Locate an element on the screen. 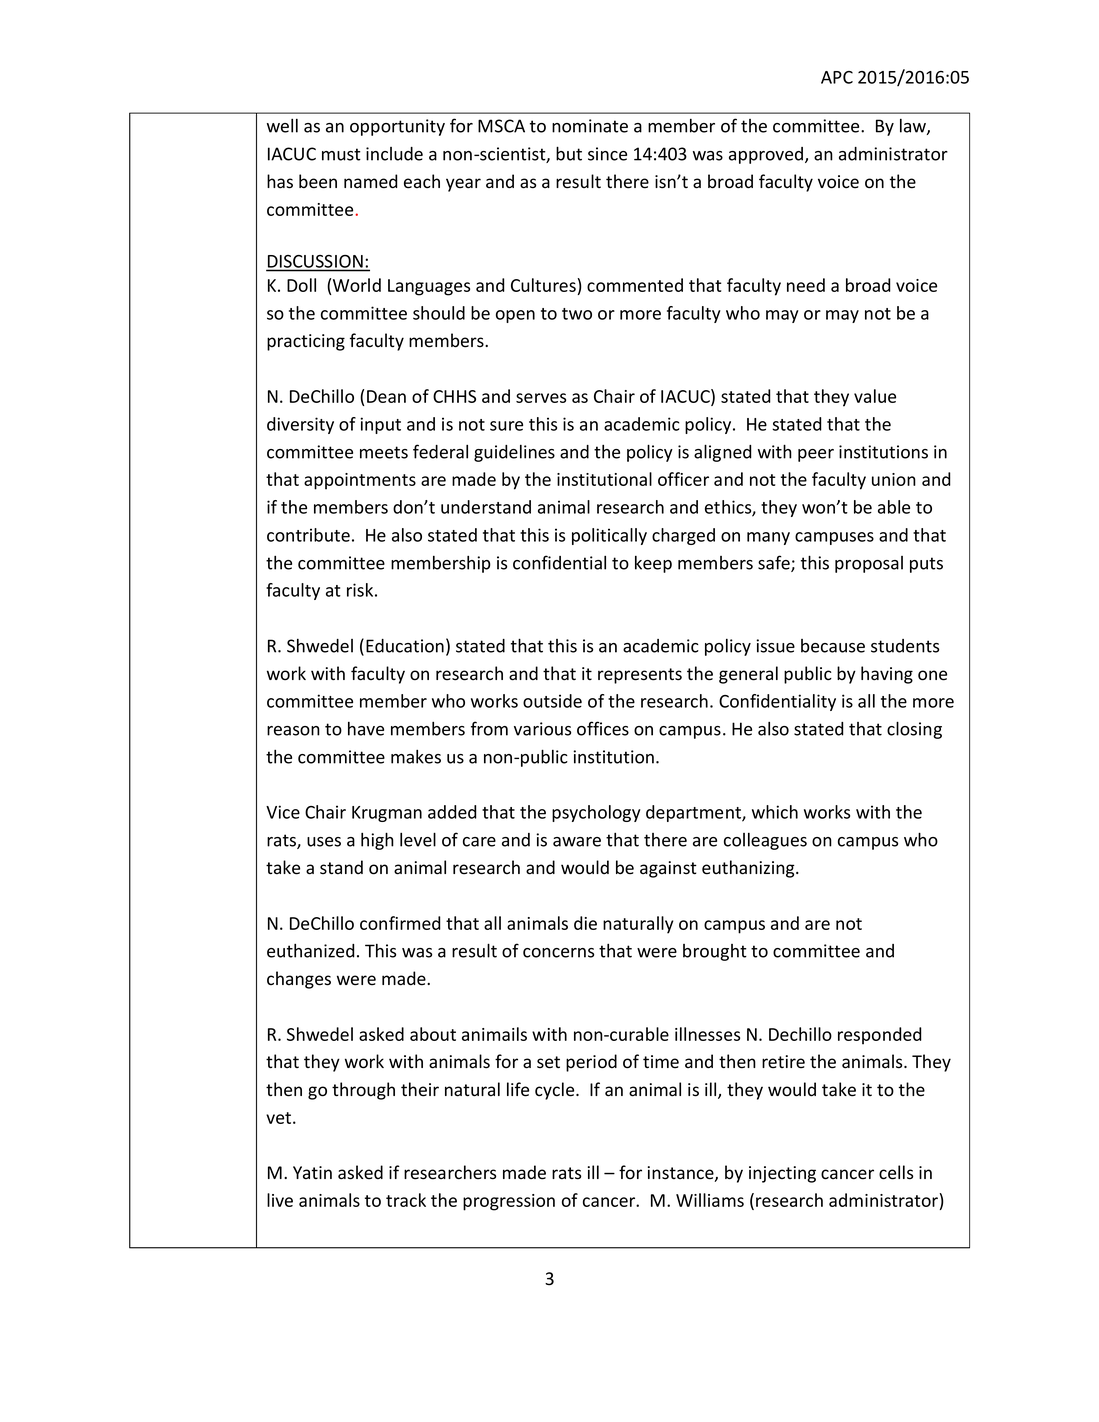  represents is located at coordinates (640, 676).
